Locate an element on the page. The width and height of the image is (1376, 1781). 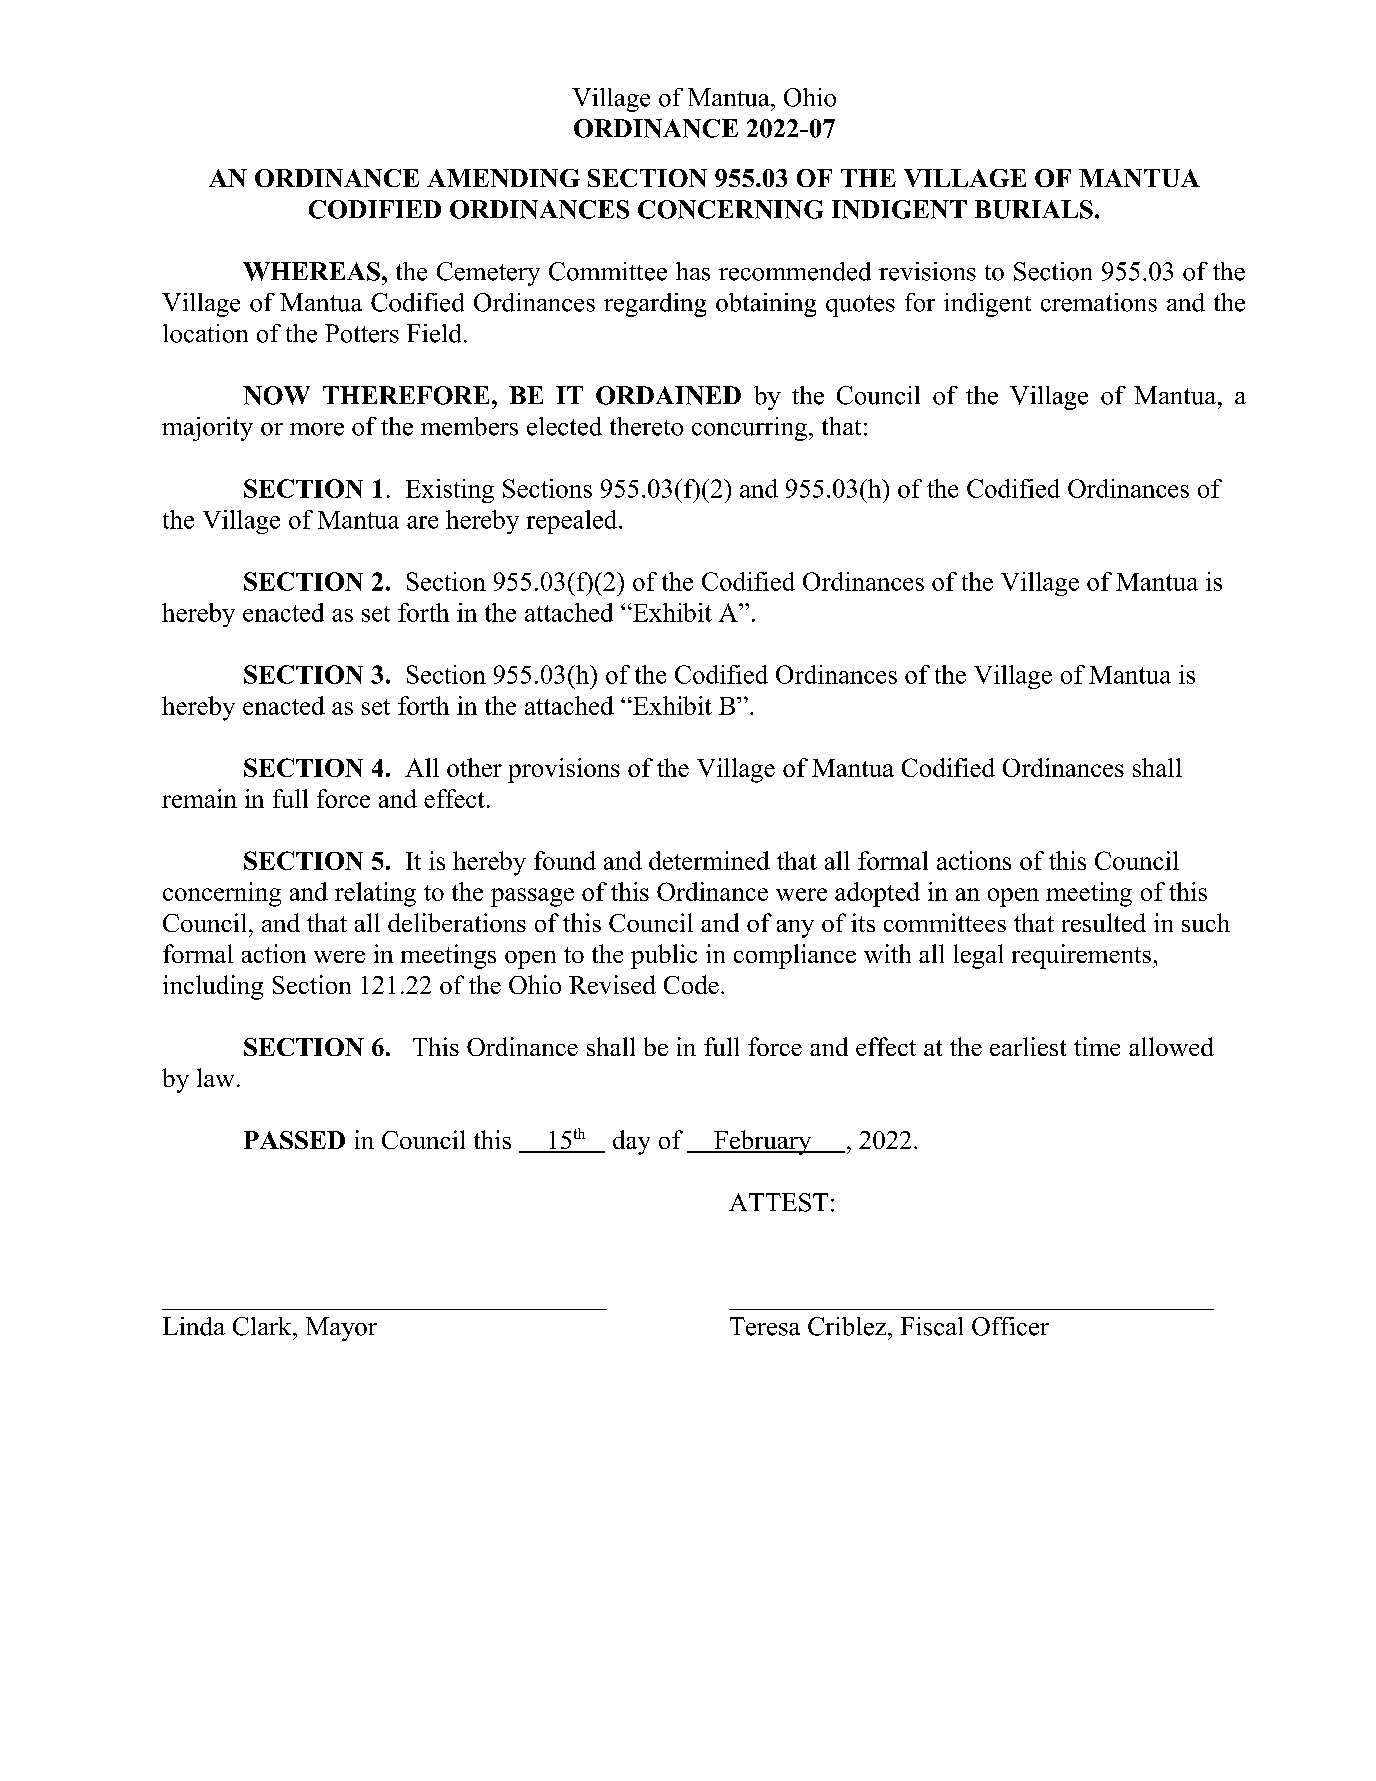
relating is located at coordinates (375, 894).
